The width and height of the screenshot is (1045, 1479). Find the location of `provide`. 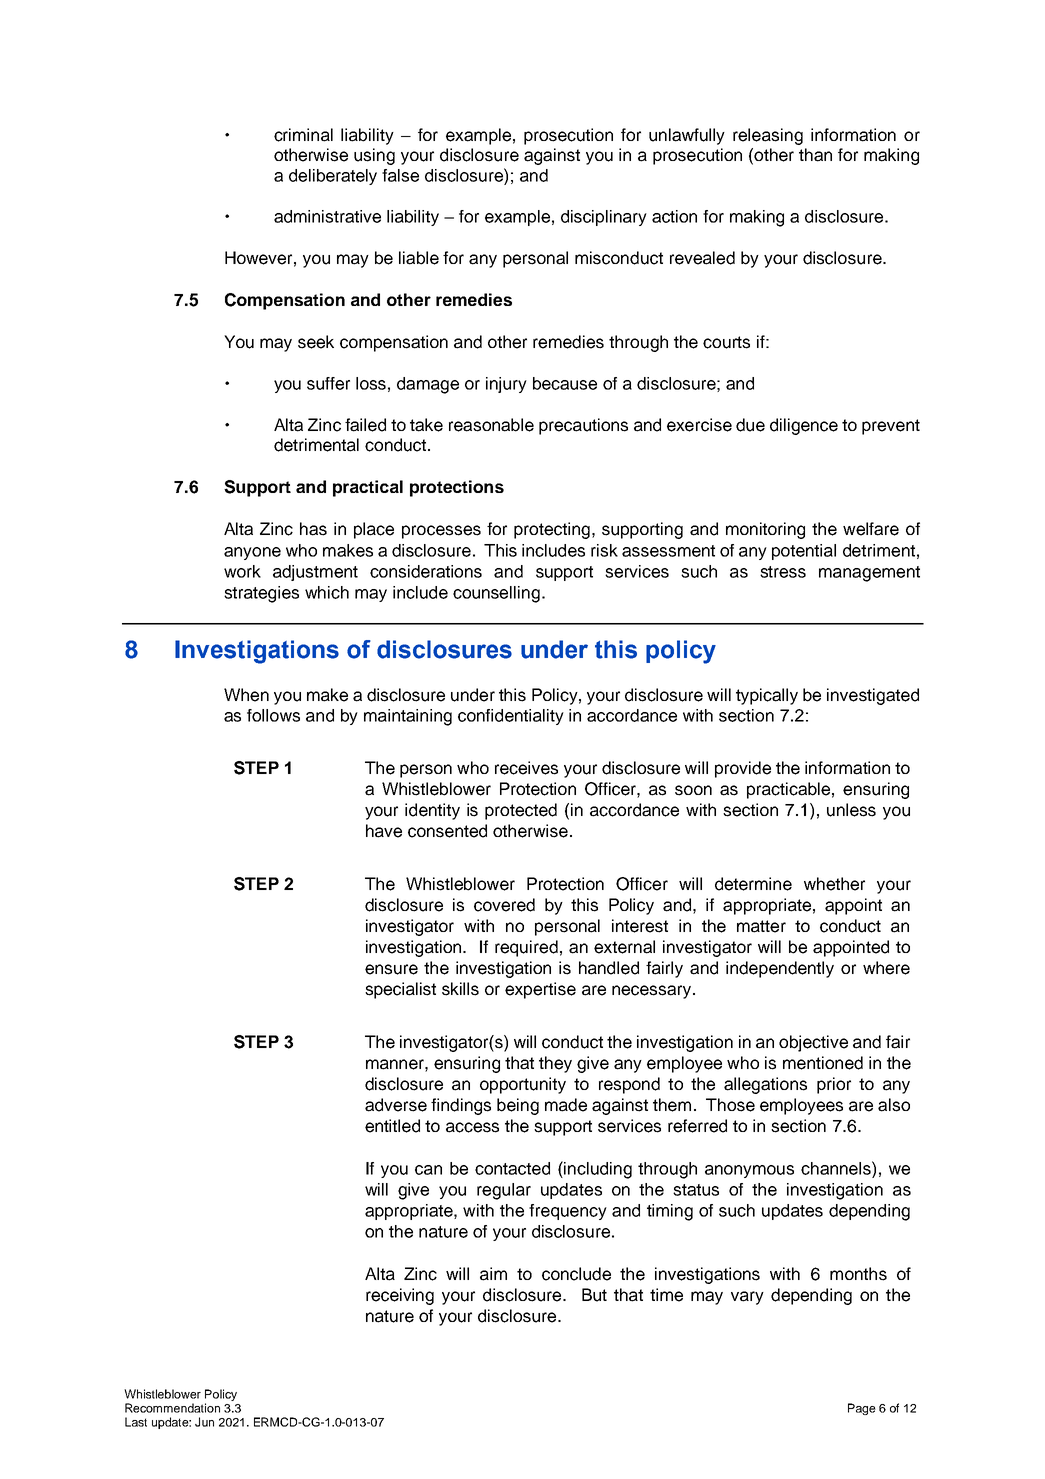

provide is located at coordinates (743, 769).
